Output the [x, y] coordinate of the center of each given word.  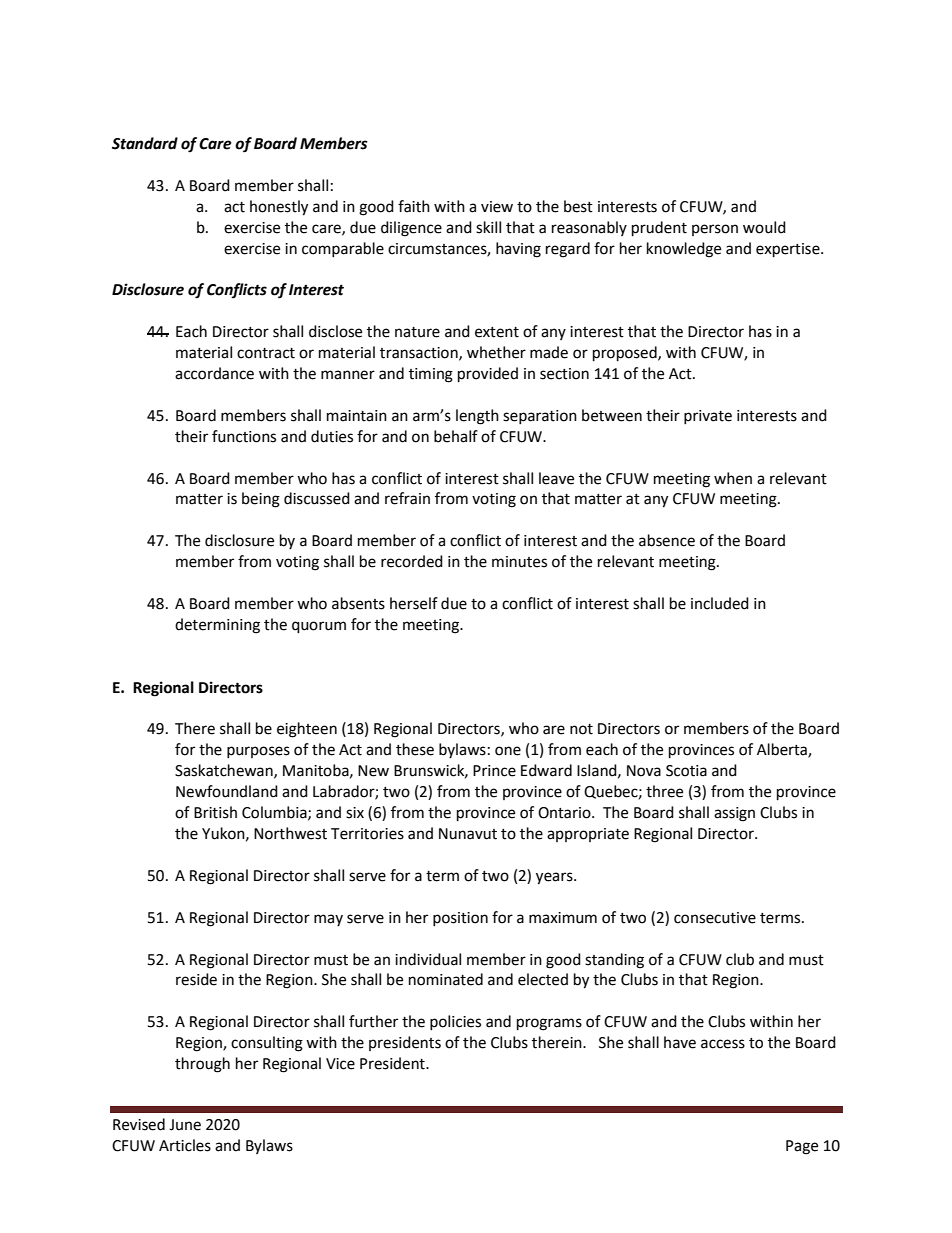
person [715, 230]
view [497, 207]
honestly [279, 208]
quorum [319, 627]
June [185, 1125]
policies [455, 1022]
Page [802, 1147]
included [720, 603]
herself [414, 603]
